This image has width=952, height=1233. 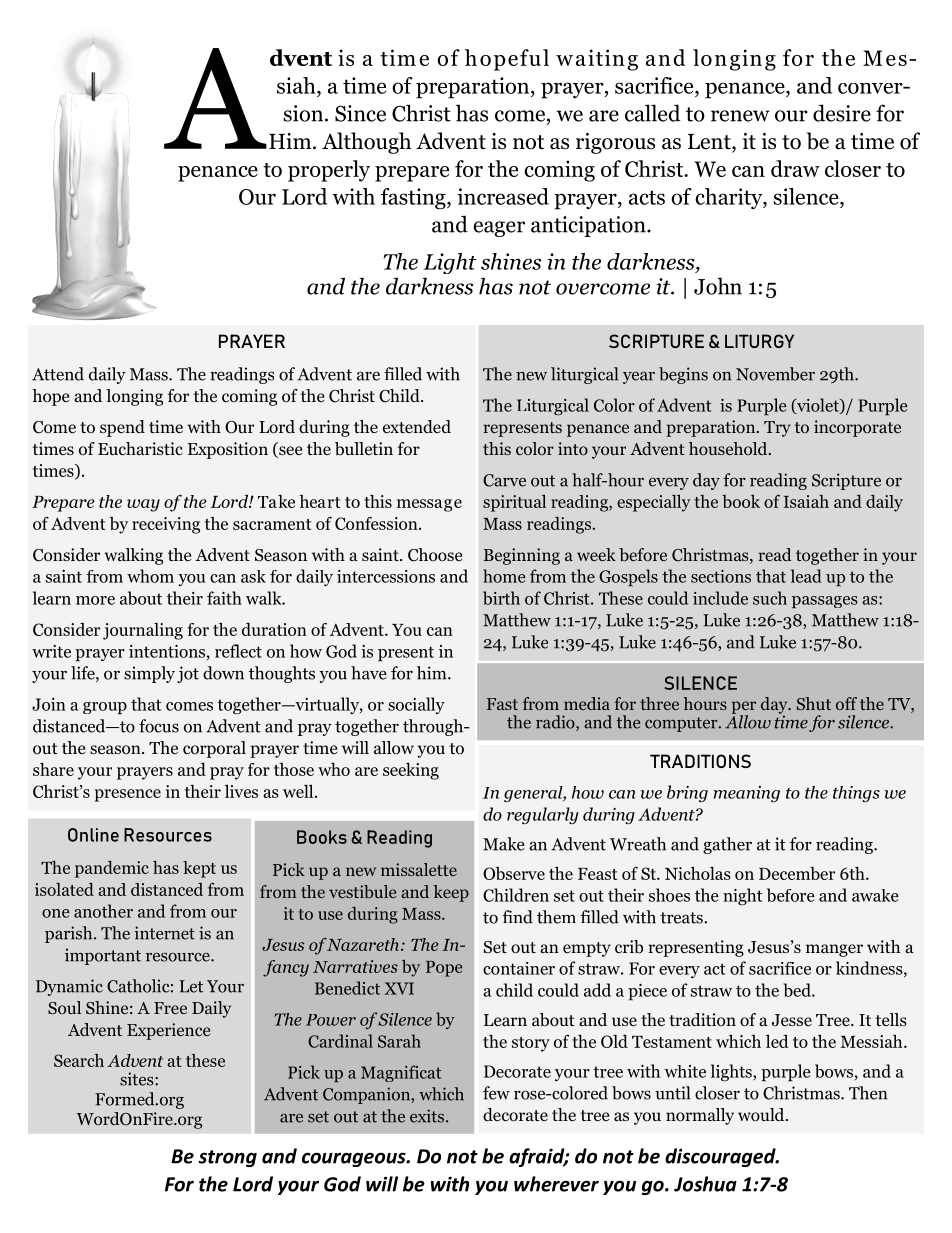 What do you see at coordinates (143, 505) in the image?
I see `way` at bounding box center [143, 505].
